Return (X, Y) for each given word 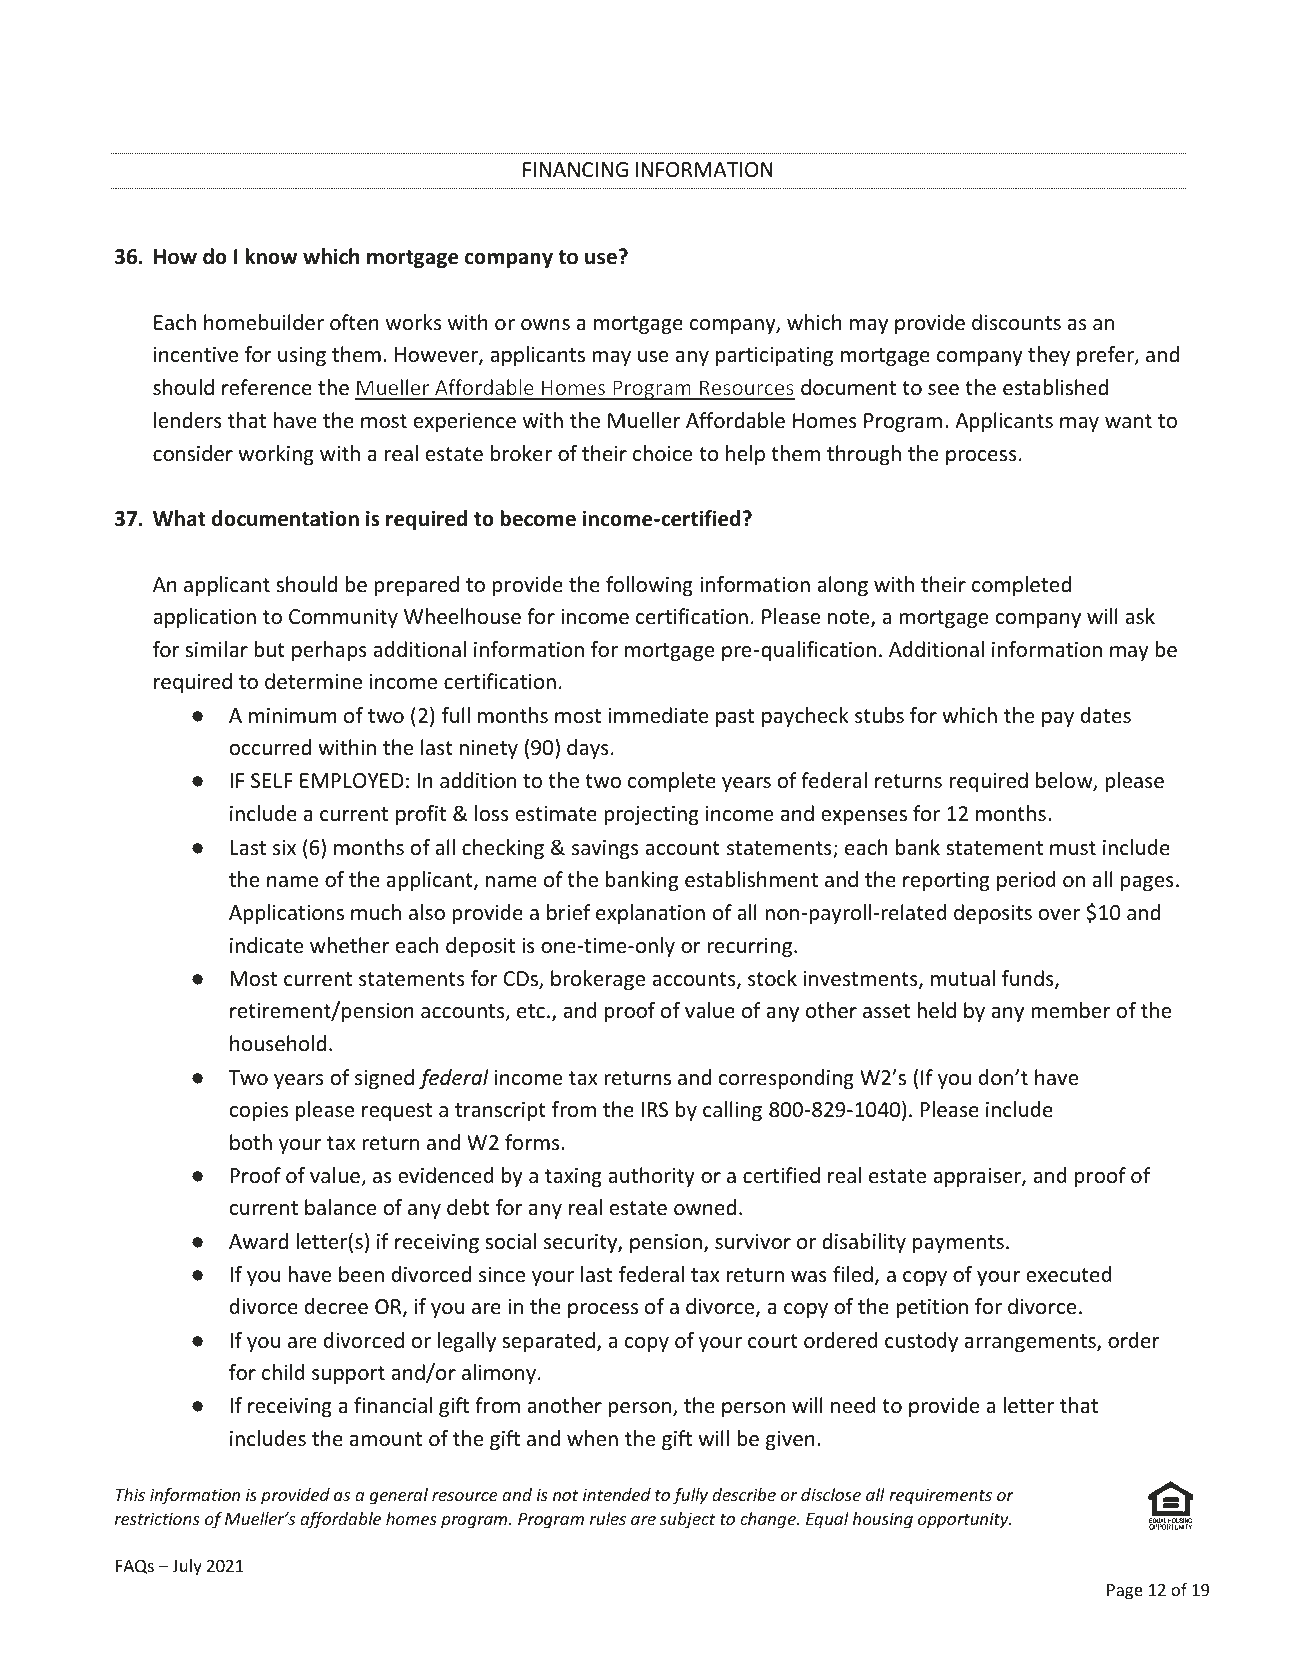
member (1070, 1010)
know (271, 256)
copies (258, 1111)
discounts (1016, 322)
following (649, 586)
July (187, 1567)
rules (608, 1518)
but (269, 649)
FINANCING (575, 169)
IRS (654, 1110)
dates (1106, 715)
